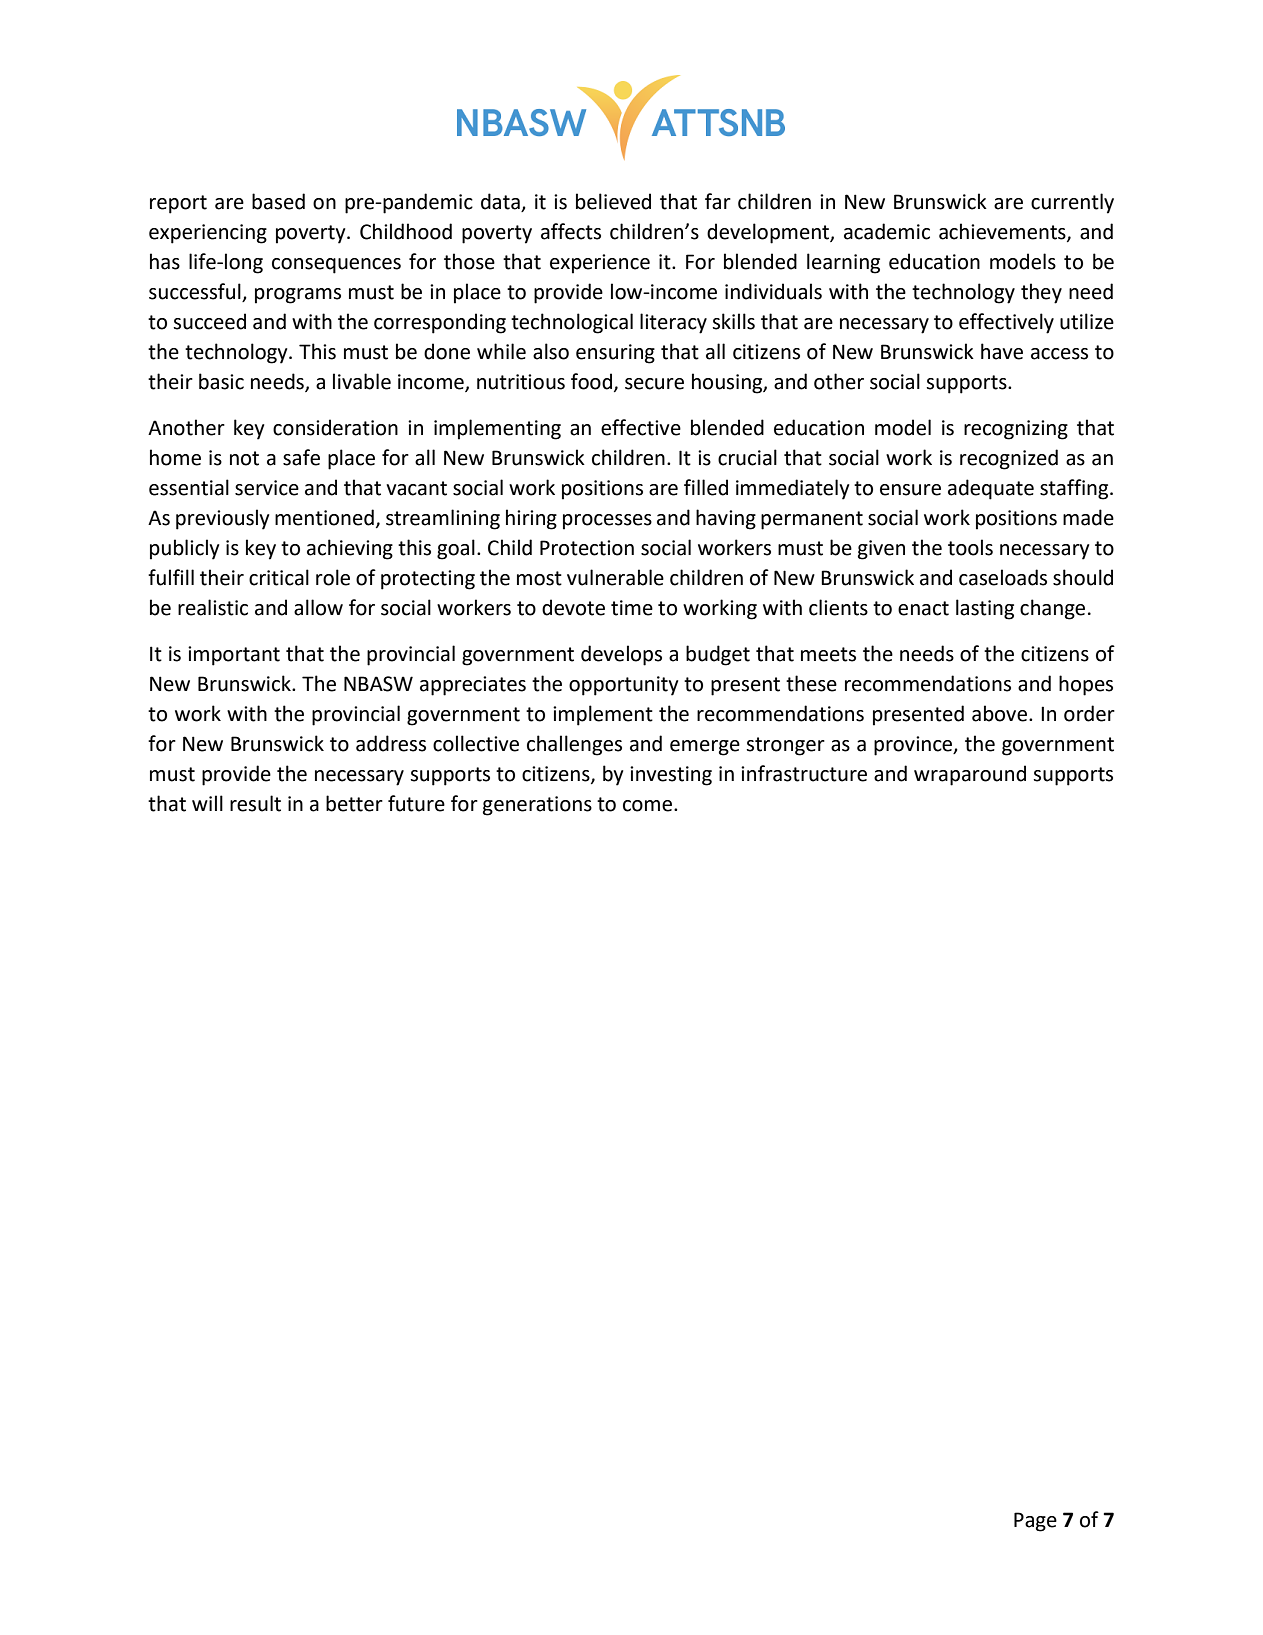  I want to click on Page, so click(1035, 1522).
